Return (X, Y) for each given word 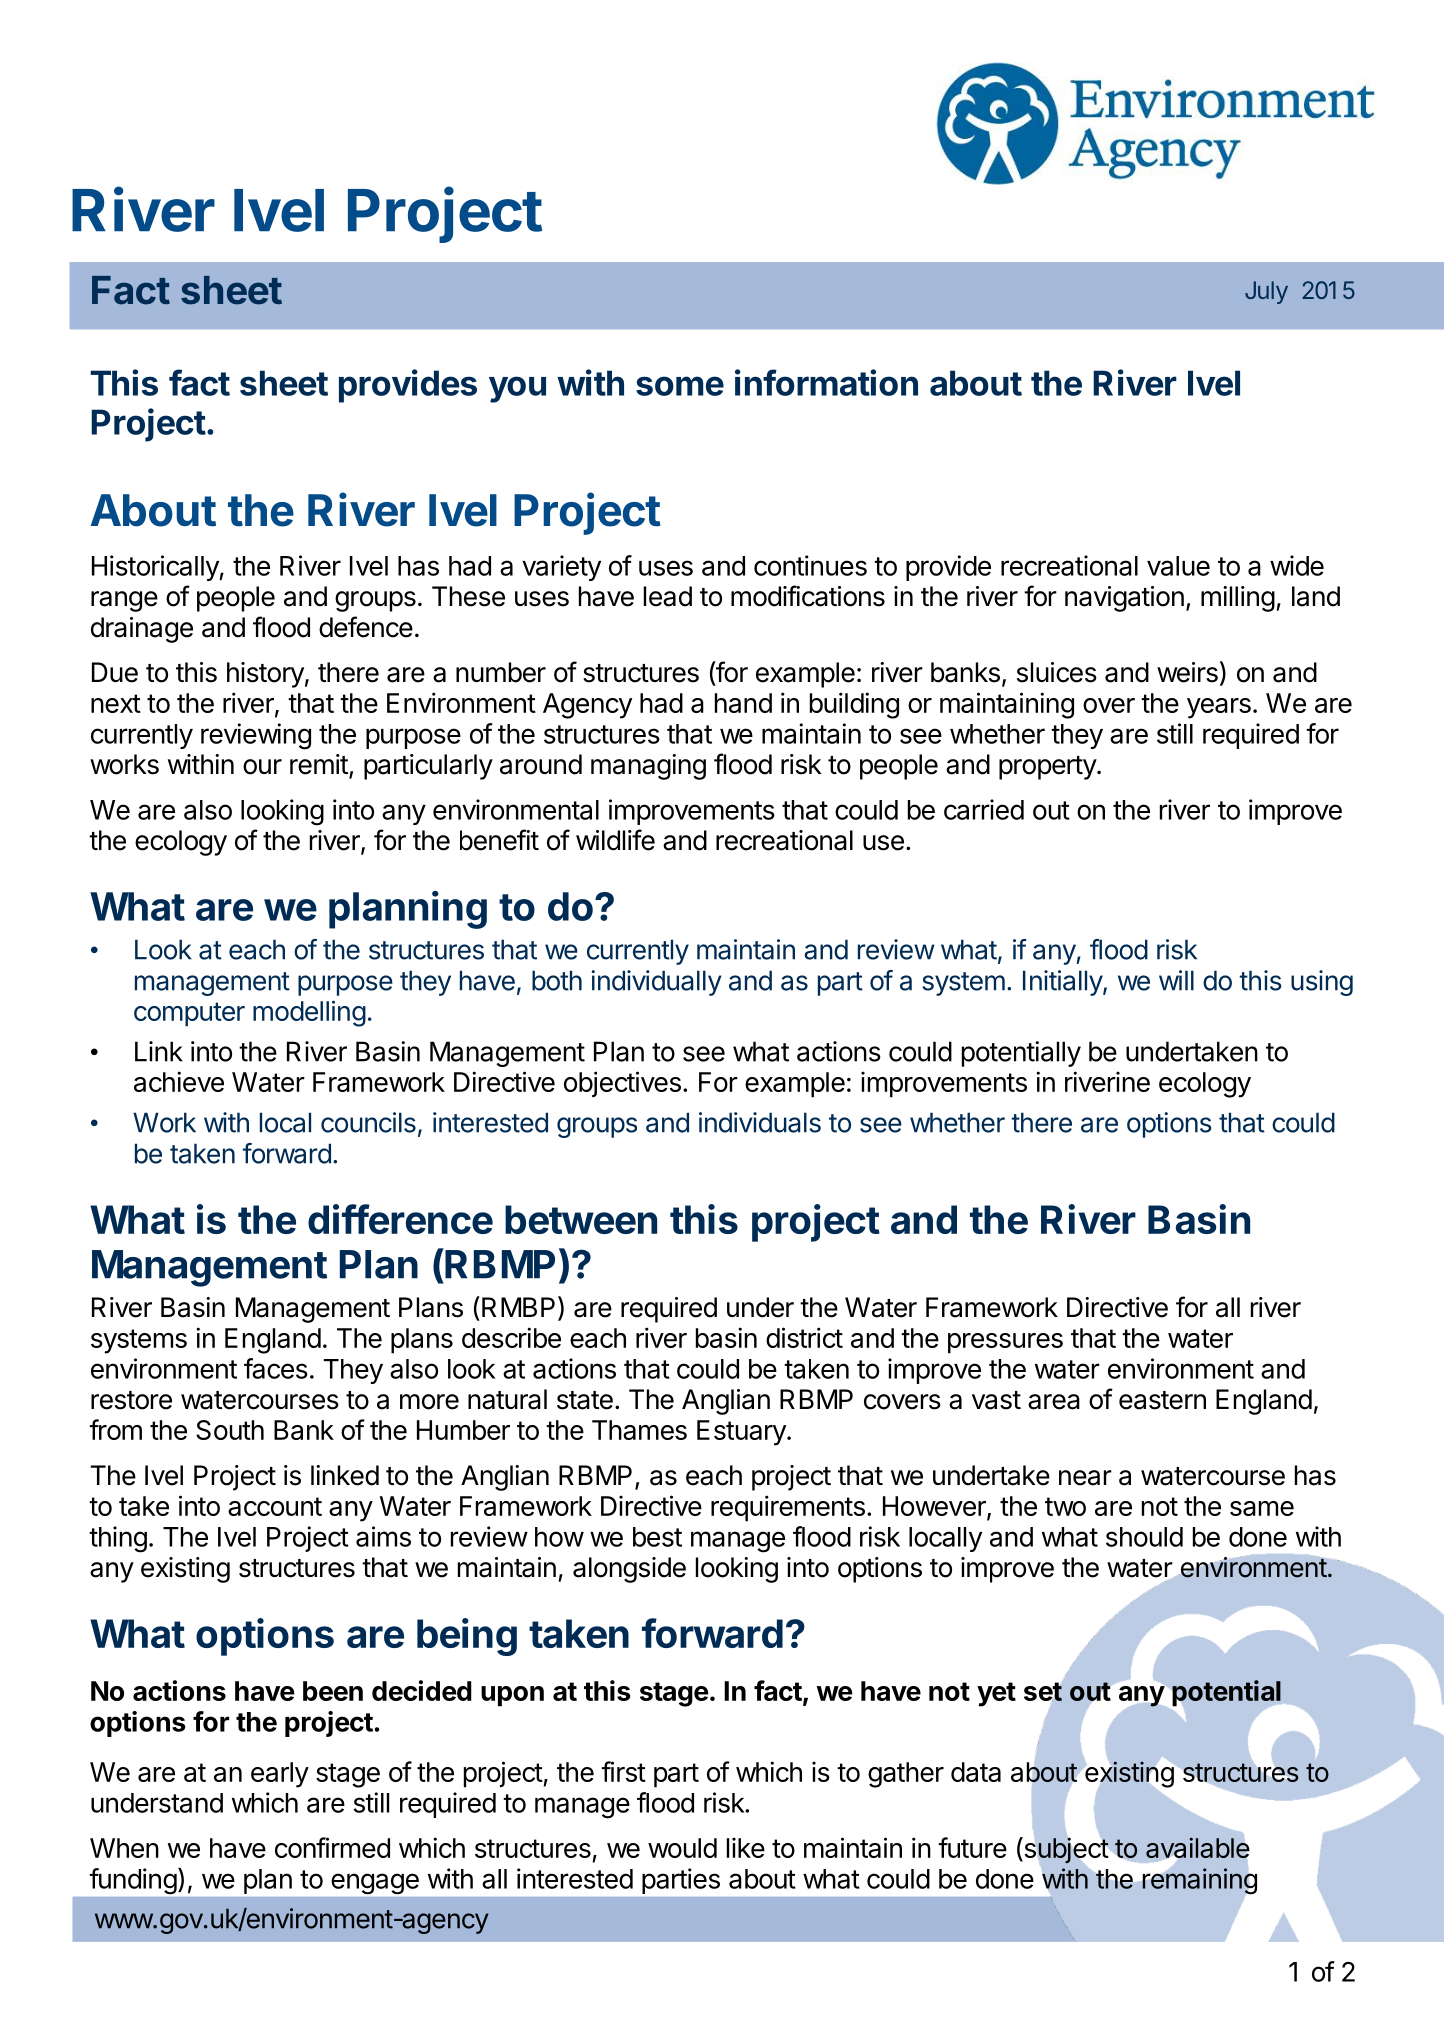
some (680, 386)
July (1266, 292)
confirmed (332, 1847)
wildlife (615, 840)
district (804, 1337)
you (517, 389)
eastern (1162, 1400)
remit (319, 764)
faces (276, 1368)
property (1048, 768)
